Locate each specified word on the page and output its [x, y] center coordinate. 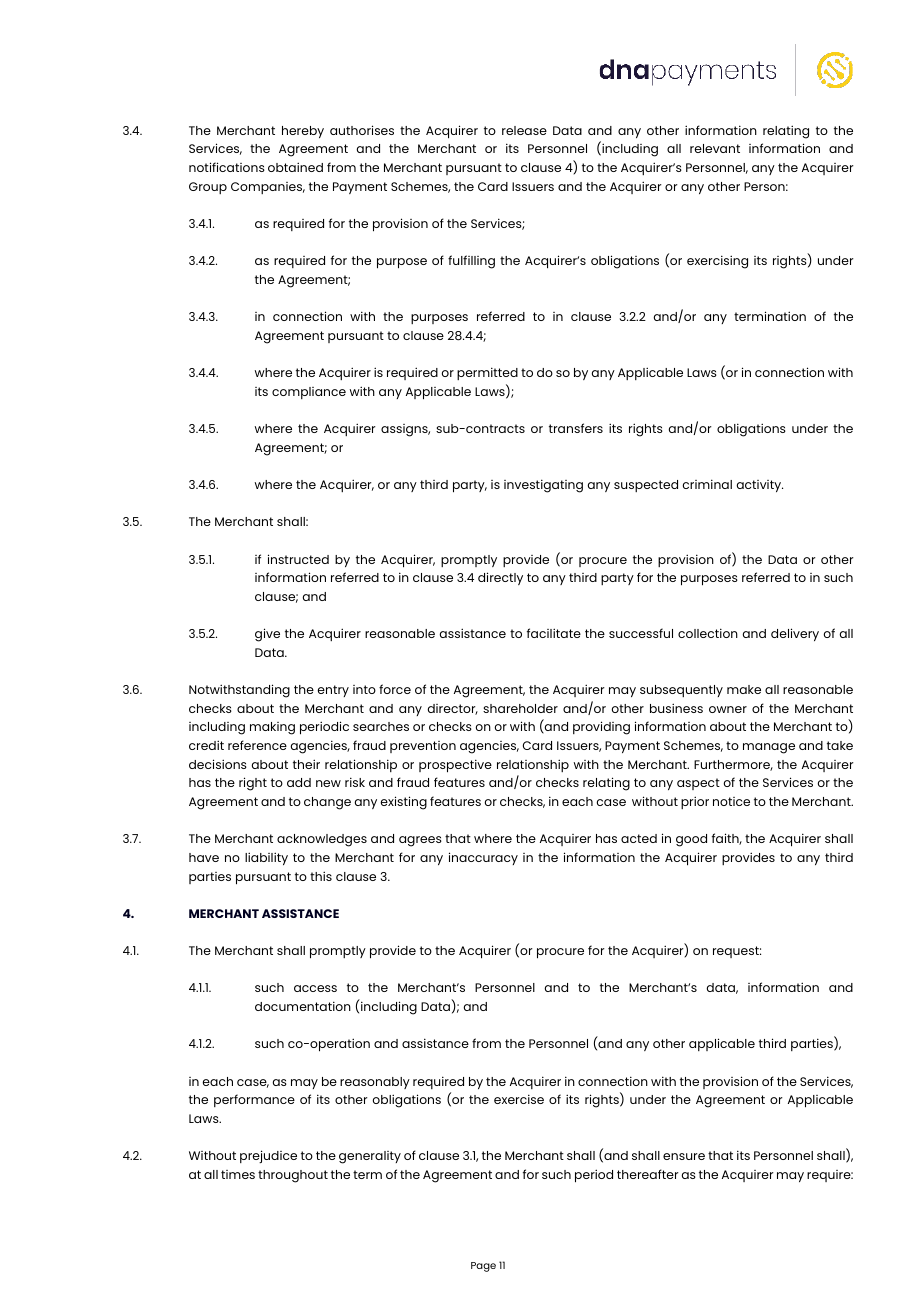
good [691, 840]
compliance [309, 393]
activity [759, 486]
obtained [295, 167]
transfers [576, 428]
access [315, 988]
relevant [715, 148]
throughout [293, 1176]
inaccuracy [483, 858]
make [744, 689]
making [272, 728]
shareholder [520, 708]
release [524, 130]
